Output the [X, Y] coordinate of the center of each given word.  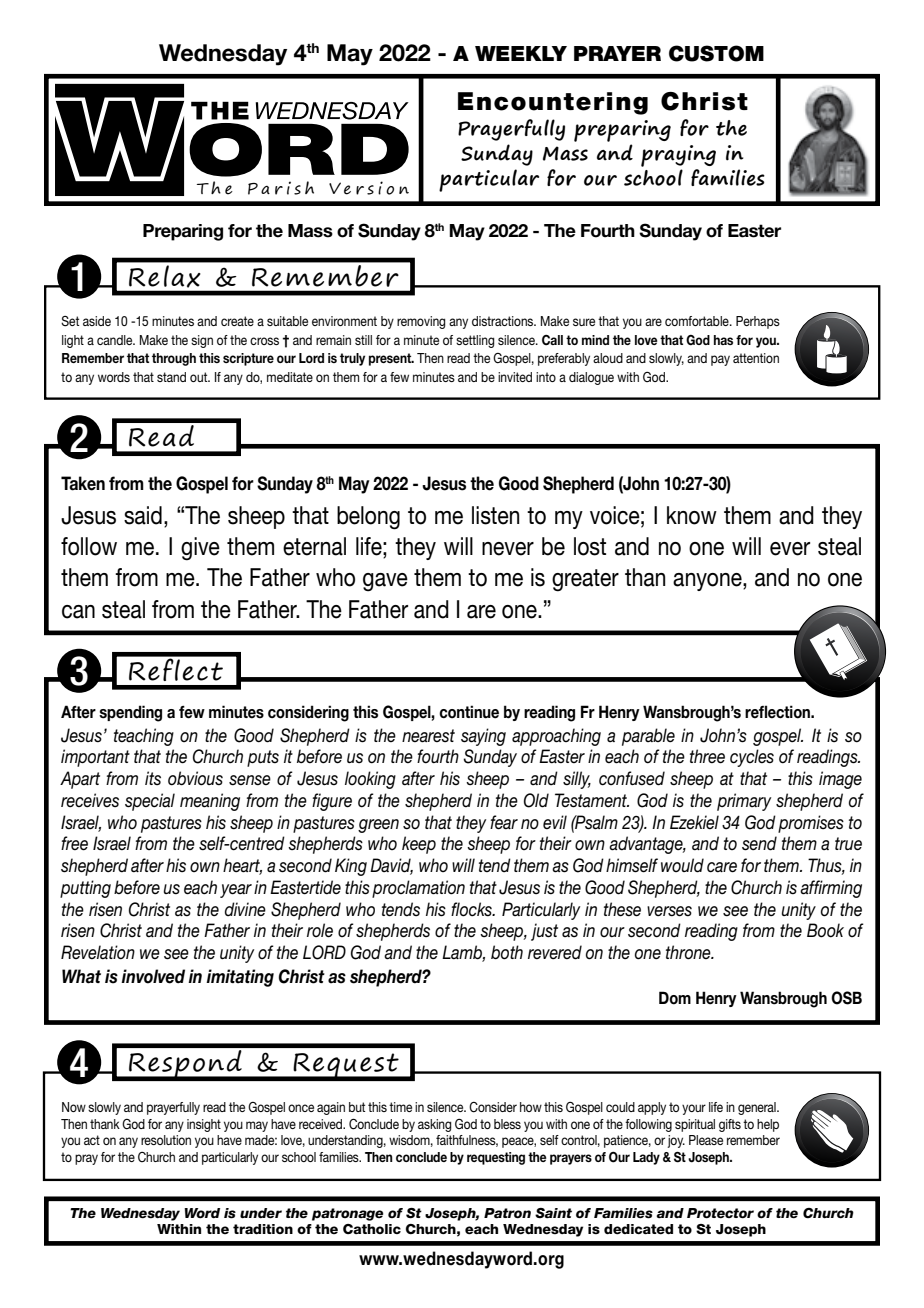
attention [756, 358]
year [236, 891]
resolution [166, 1140]
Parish [281, 188]
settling [475, 341]
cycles [752, 758]
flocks [472, 909]
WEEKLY [521, 53]
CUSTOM [716, 53]
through [174, 359]
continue [469, 712]
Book [825, 930]
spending [130, 713]
